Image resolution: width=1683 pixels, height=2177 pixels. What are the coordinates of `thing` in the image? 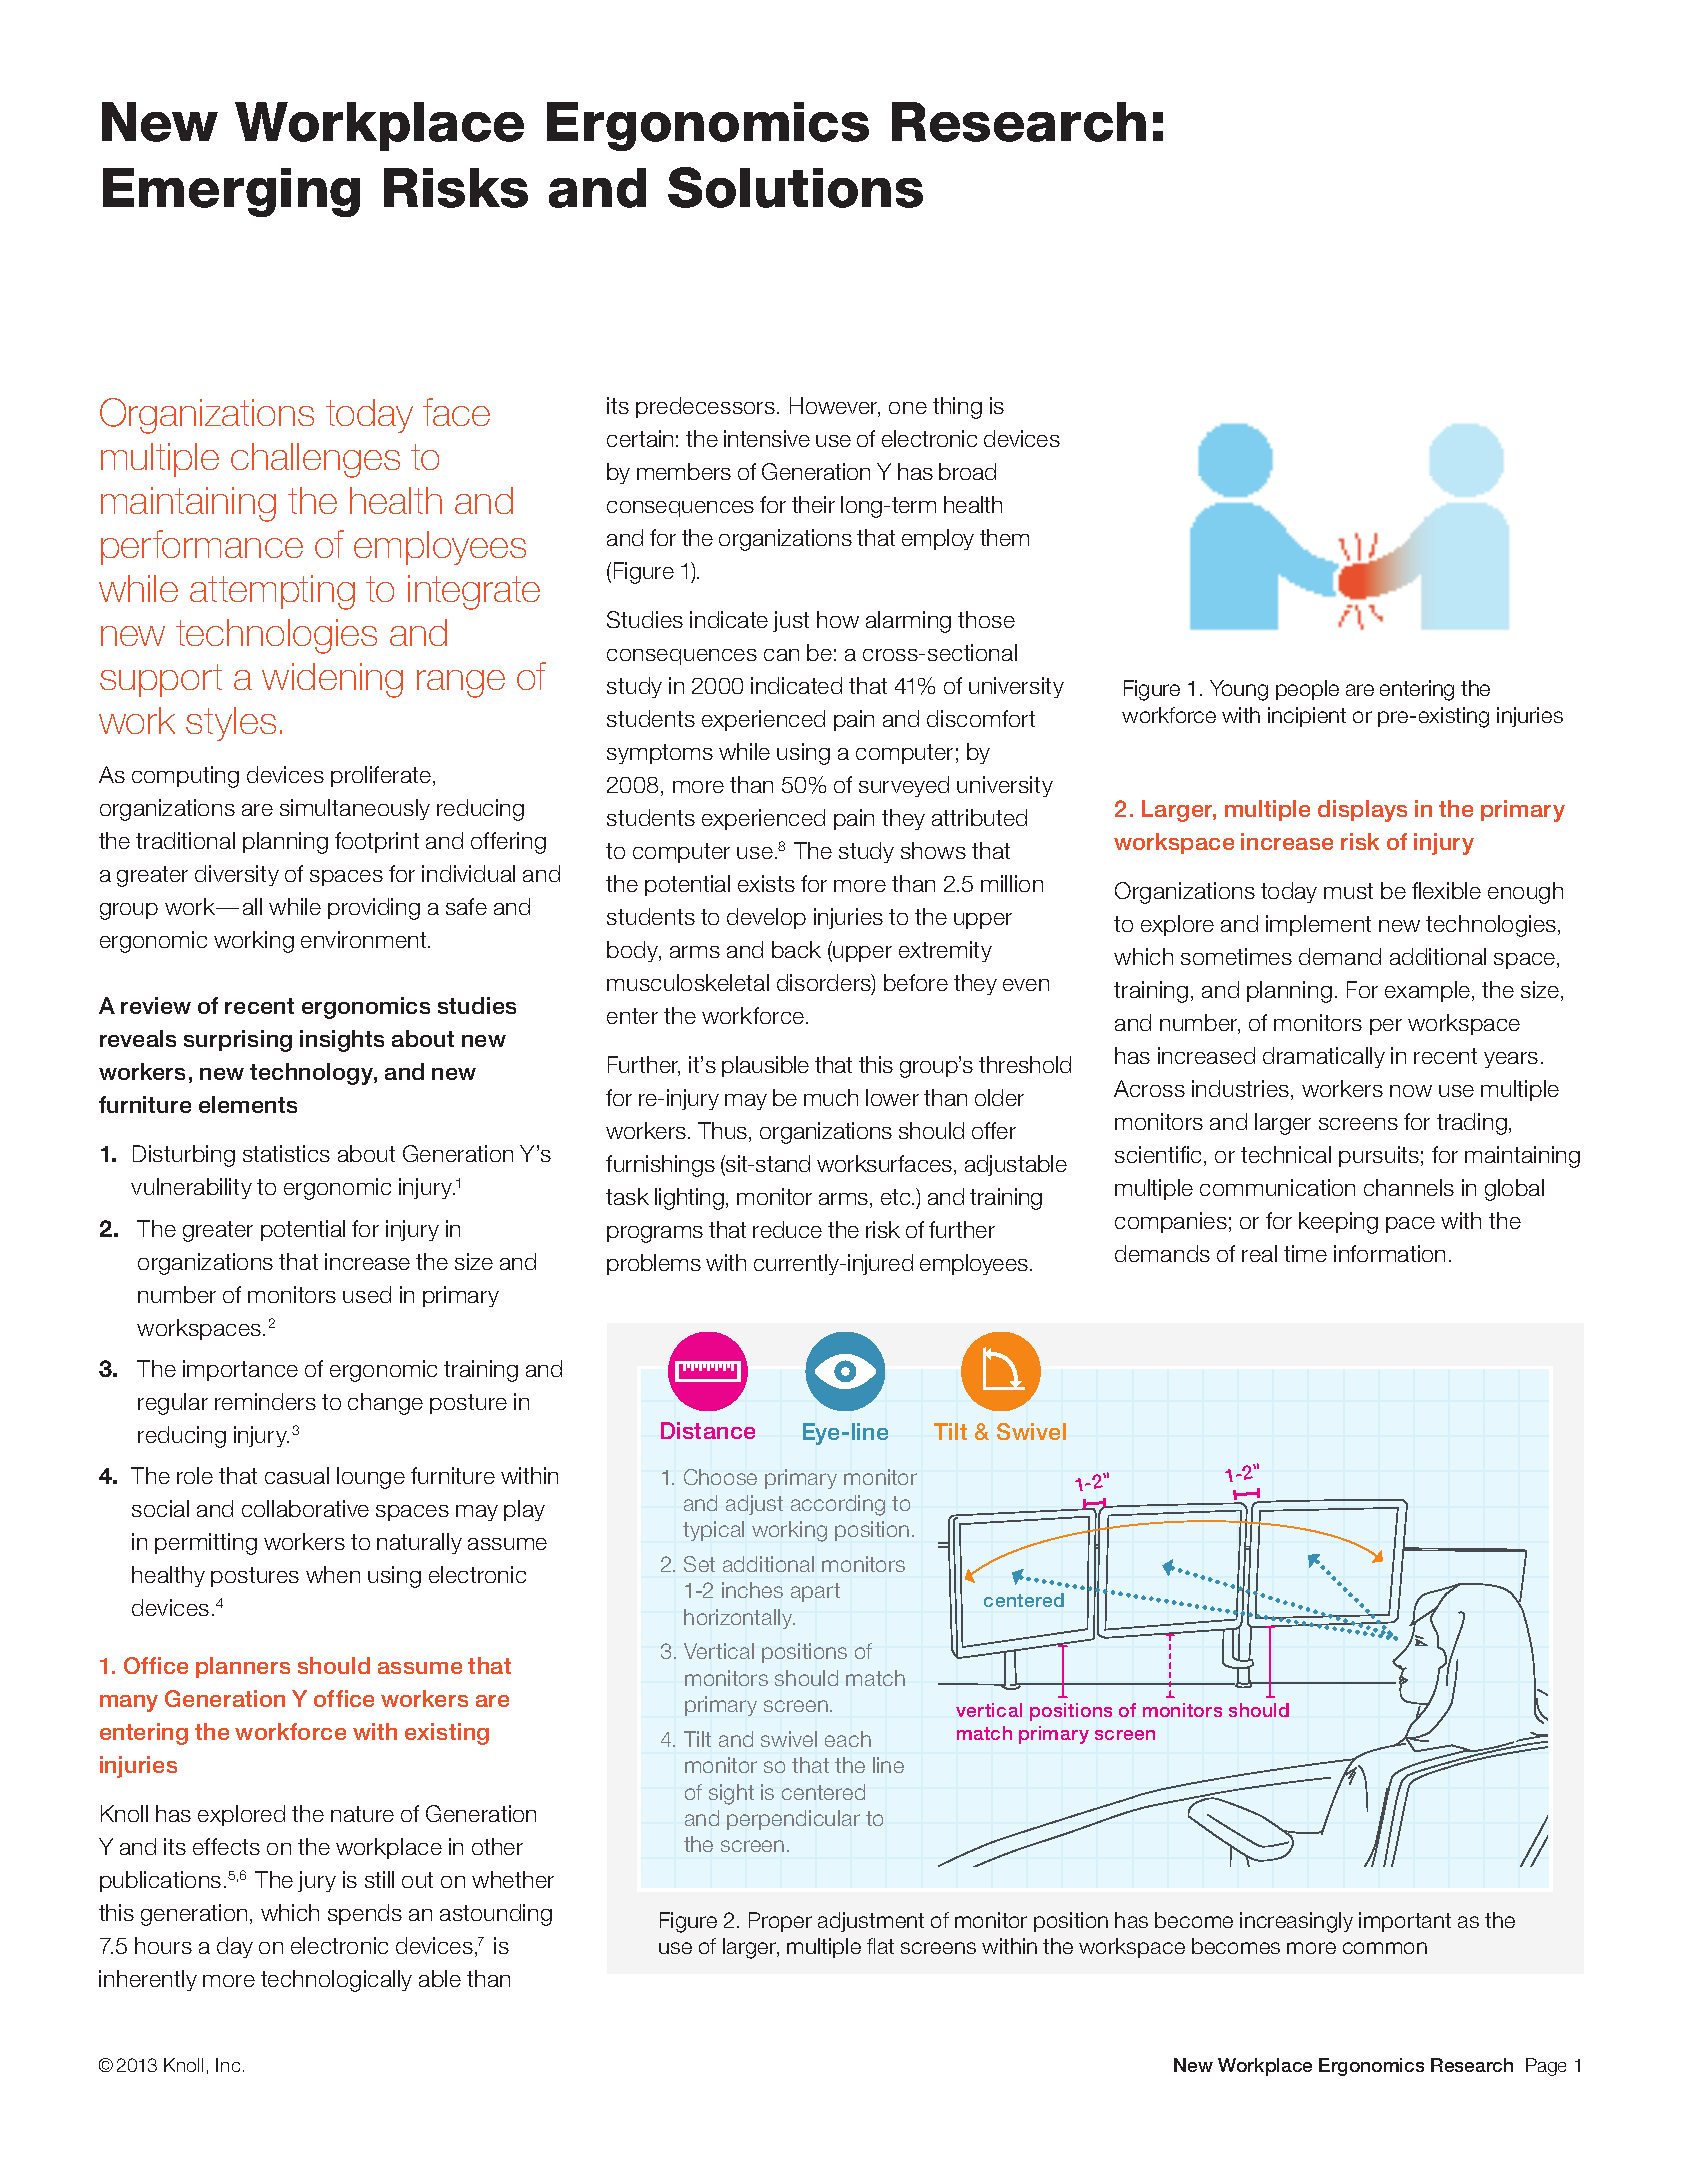 It's located at (957, 408).
